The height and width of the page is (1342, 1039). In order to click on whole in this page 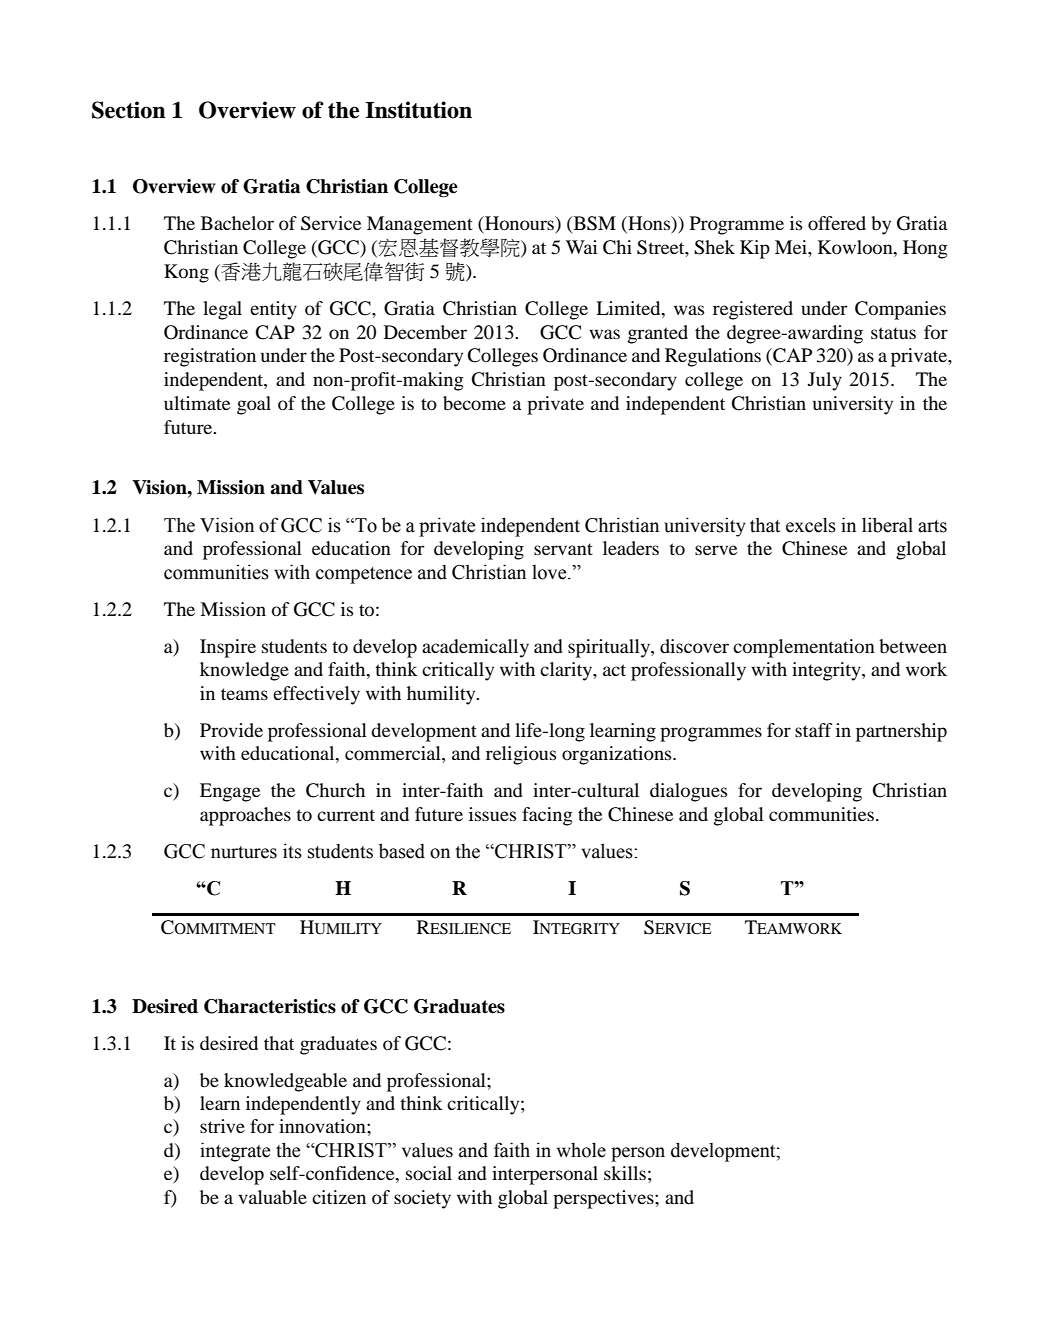, I will do `click(581, 1150)`.
